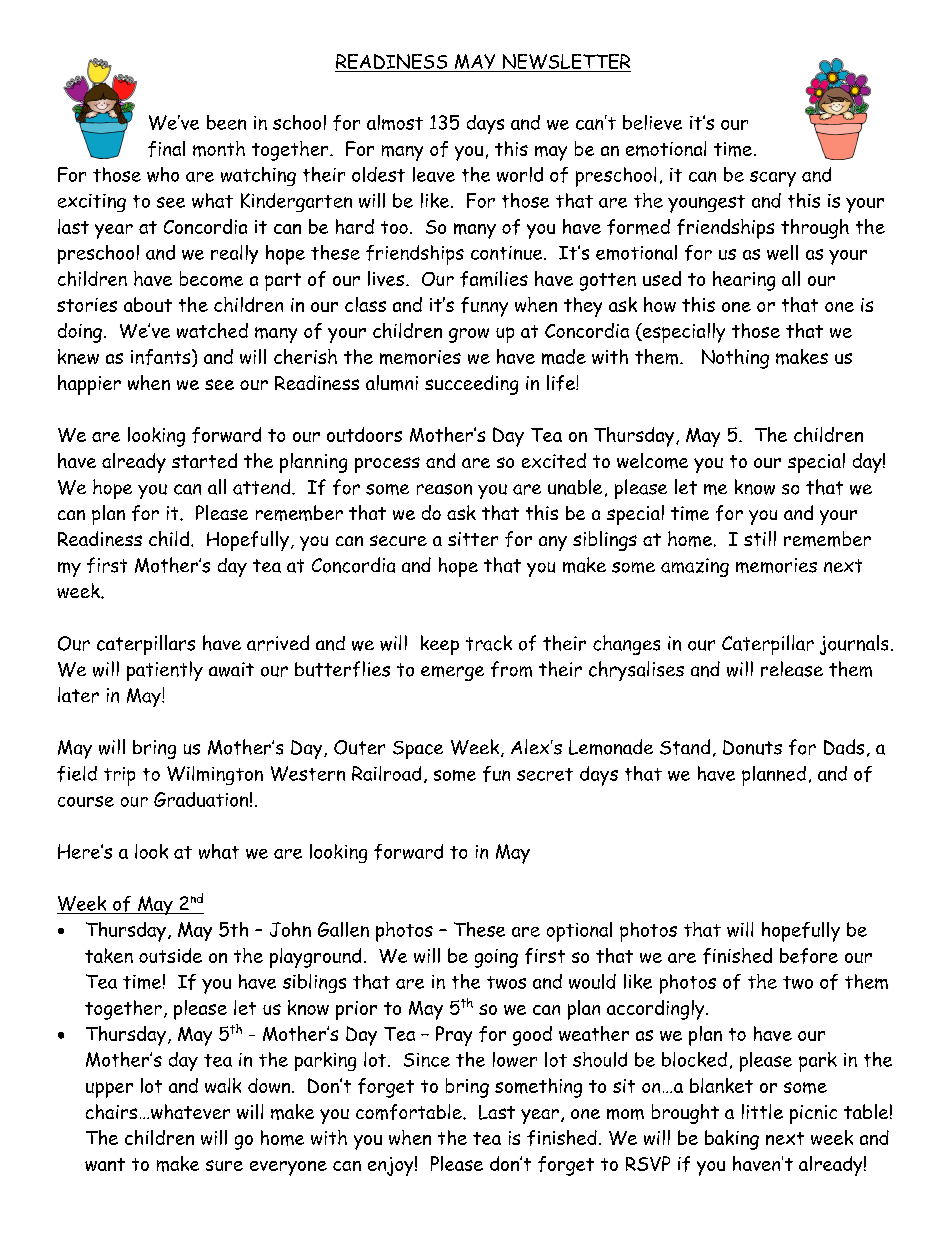 The width and height of the page is (952, 1233). What do you see at coordinates (226, 122) in the page?
I see `been` at bounding box center [226, 122].
